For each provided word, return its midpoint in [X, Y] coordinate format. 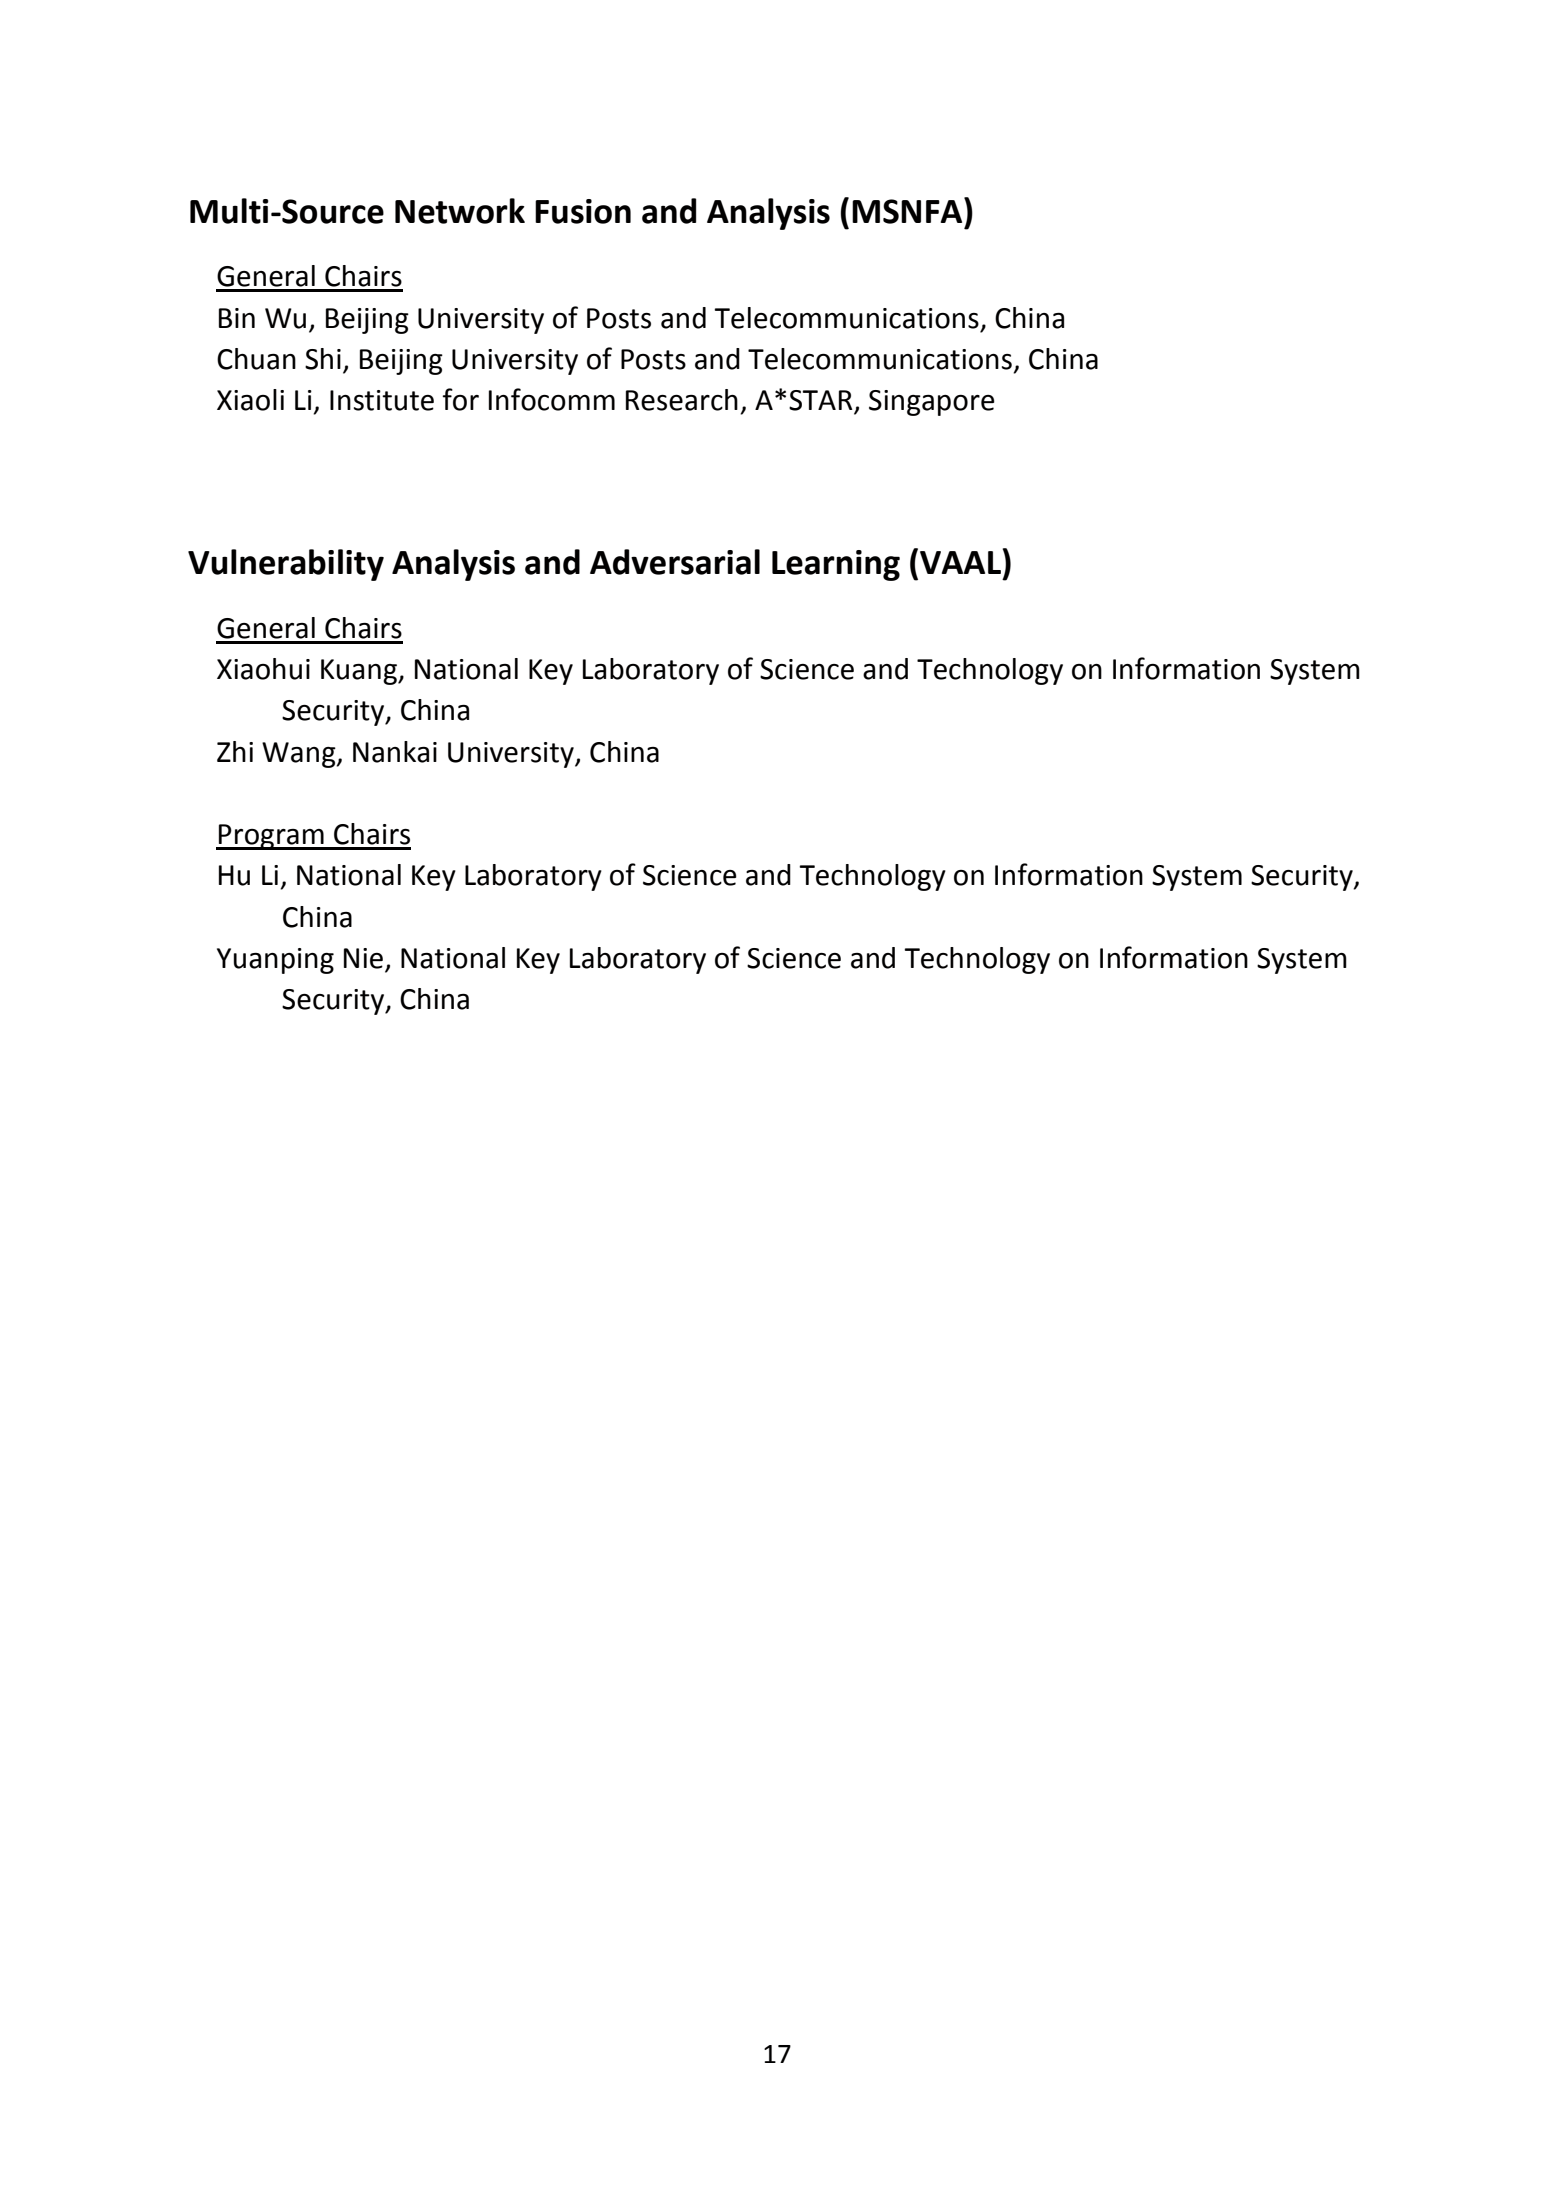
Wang [300, 755]
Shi [323, 359]
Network [460, 211]
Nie [363, 958]
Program [271, 837]
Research [682, 400]
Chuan [256, 359]
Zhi [235, 751]
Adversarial [675, 562]
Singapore [932, 403]
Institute [382, 400]
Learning [836, 565]
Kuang [360, 672]
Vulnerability [286, 565]
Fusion [583, 211]
